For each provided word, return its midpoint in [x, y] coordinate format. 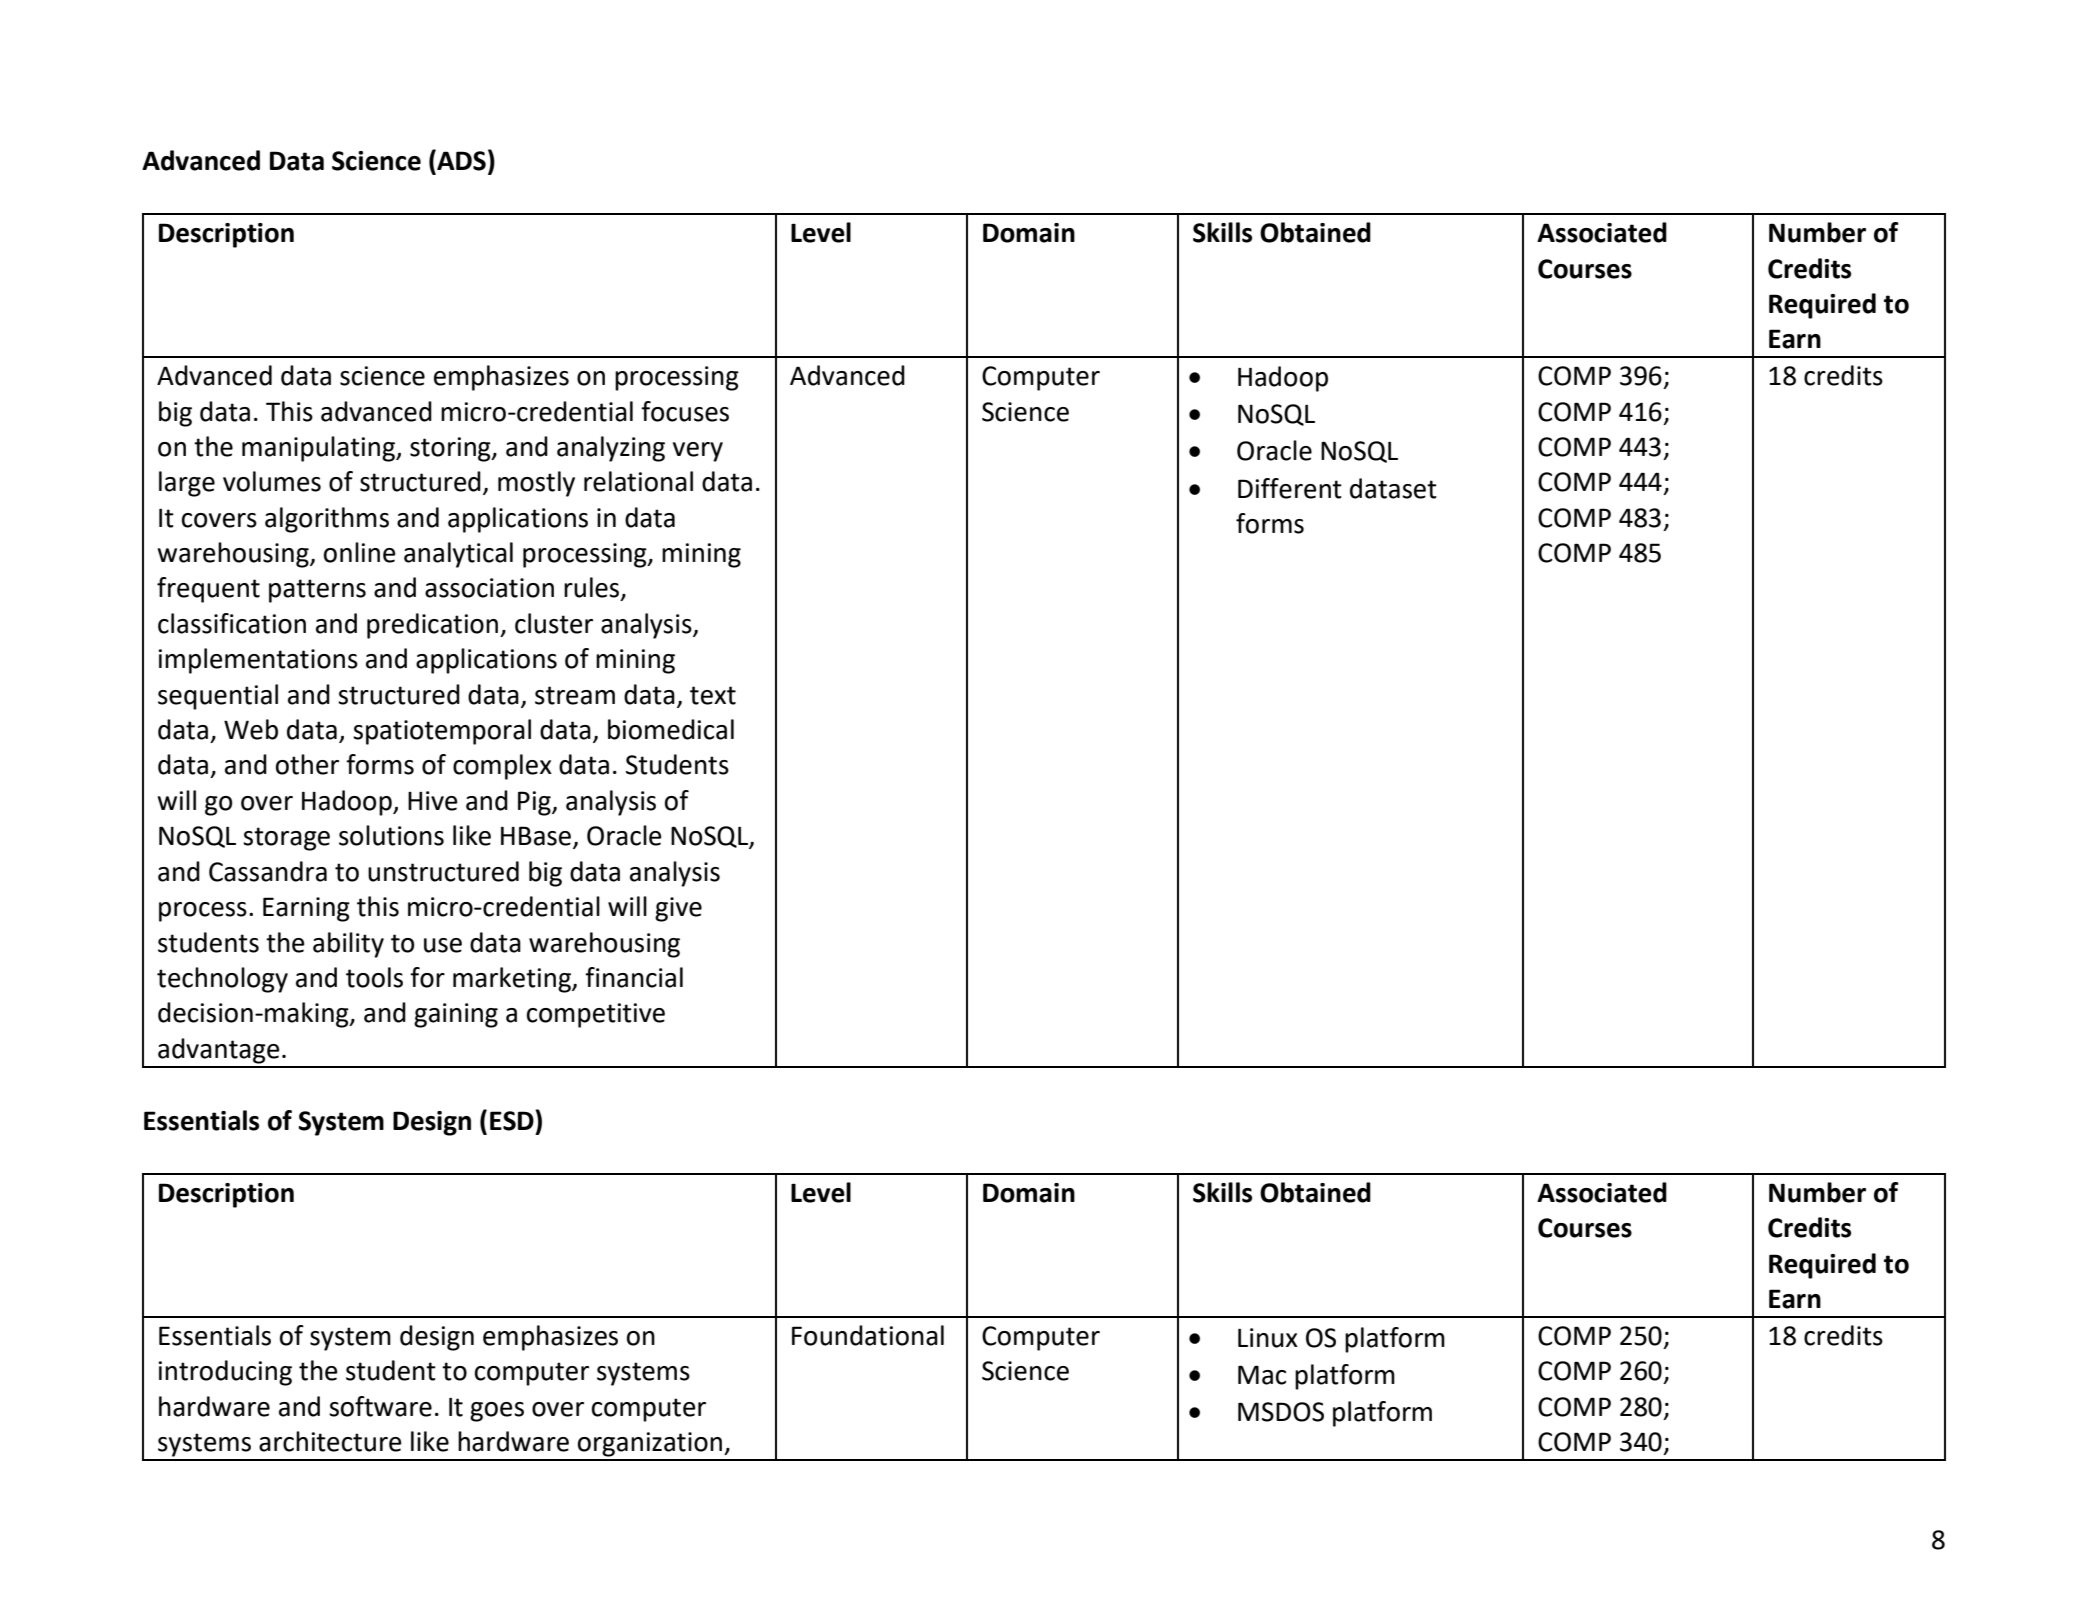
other [307, 764]
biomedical [671, 729]
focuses [685, 411]
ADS [460, 160]
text [713, 695]
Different [1290, 488]
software [380, 1406]
